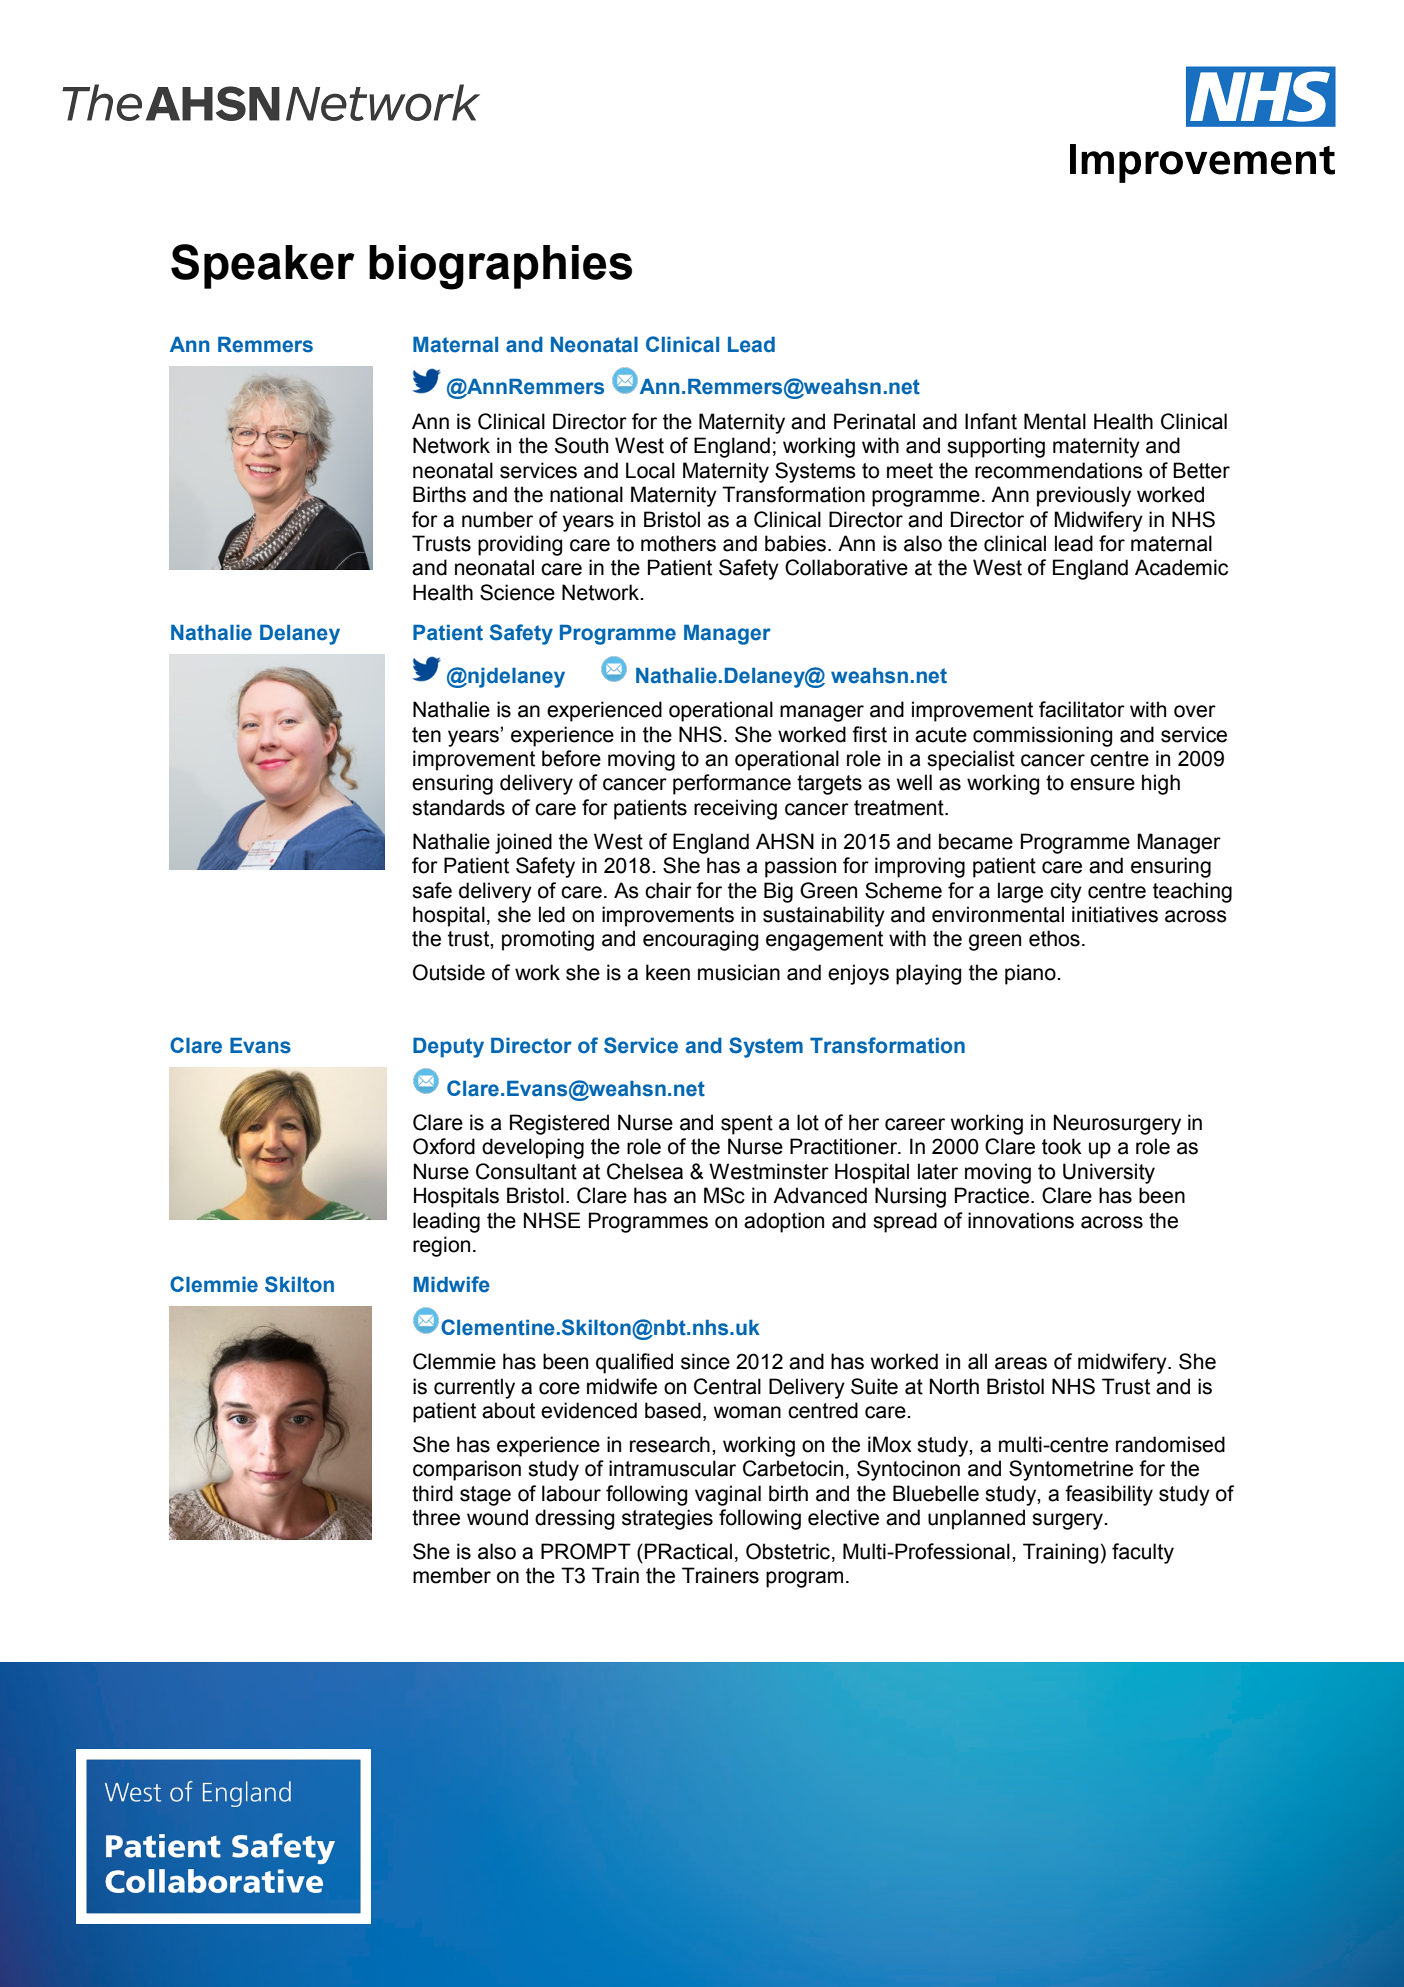 The height and width of the image is (1987, 1404). Describe the element at coordinates (263, 266) in the image. I see `Speaker` at that location.
